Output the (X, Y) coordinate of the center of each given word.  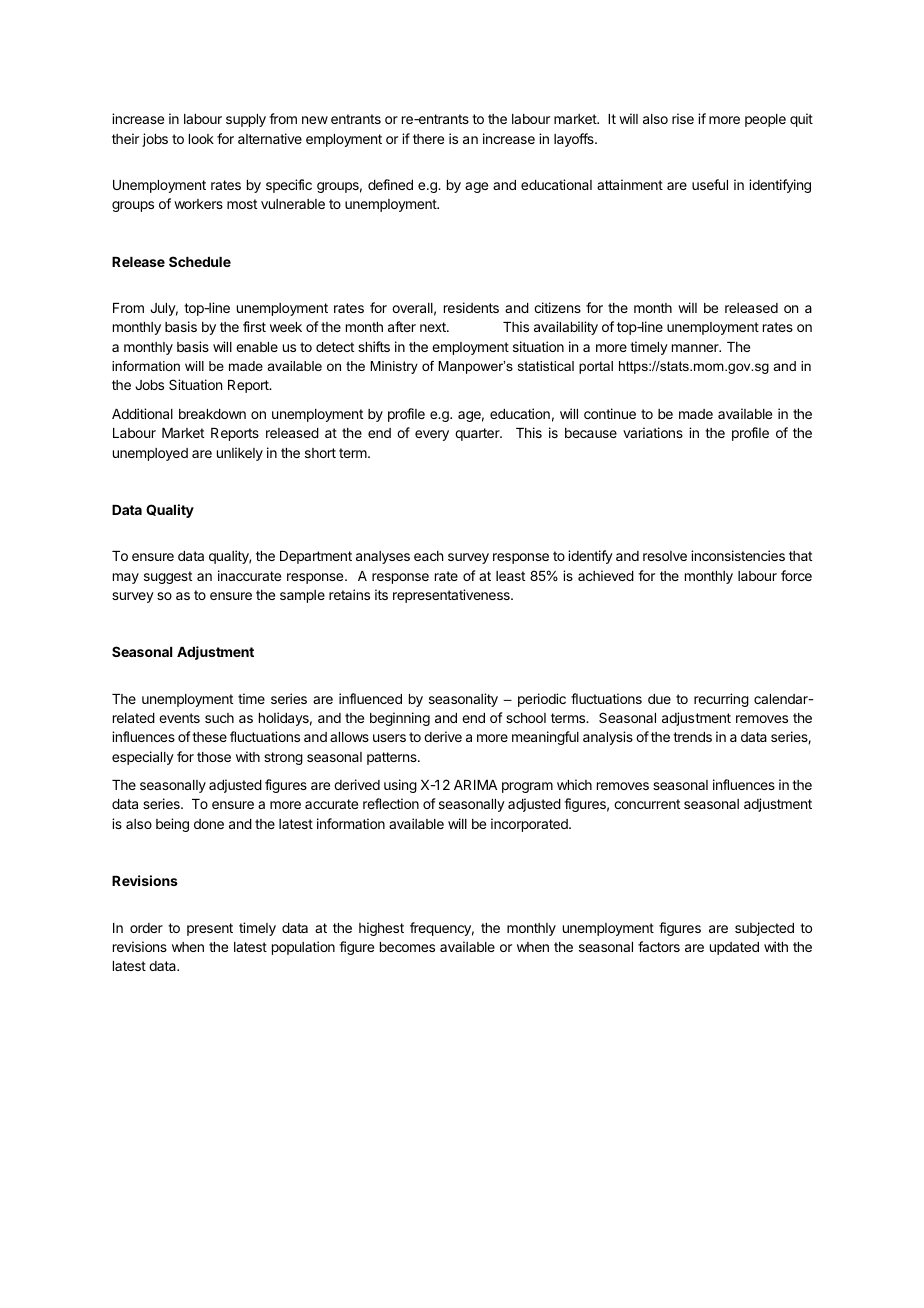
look (201, 139)
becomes (407, 947)
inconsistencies (738, 555)
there (428, 139)
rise (683, 118)
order (146, 928)
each (428, 556)
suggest (168, 577)
